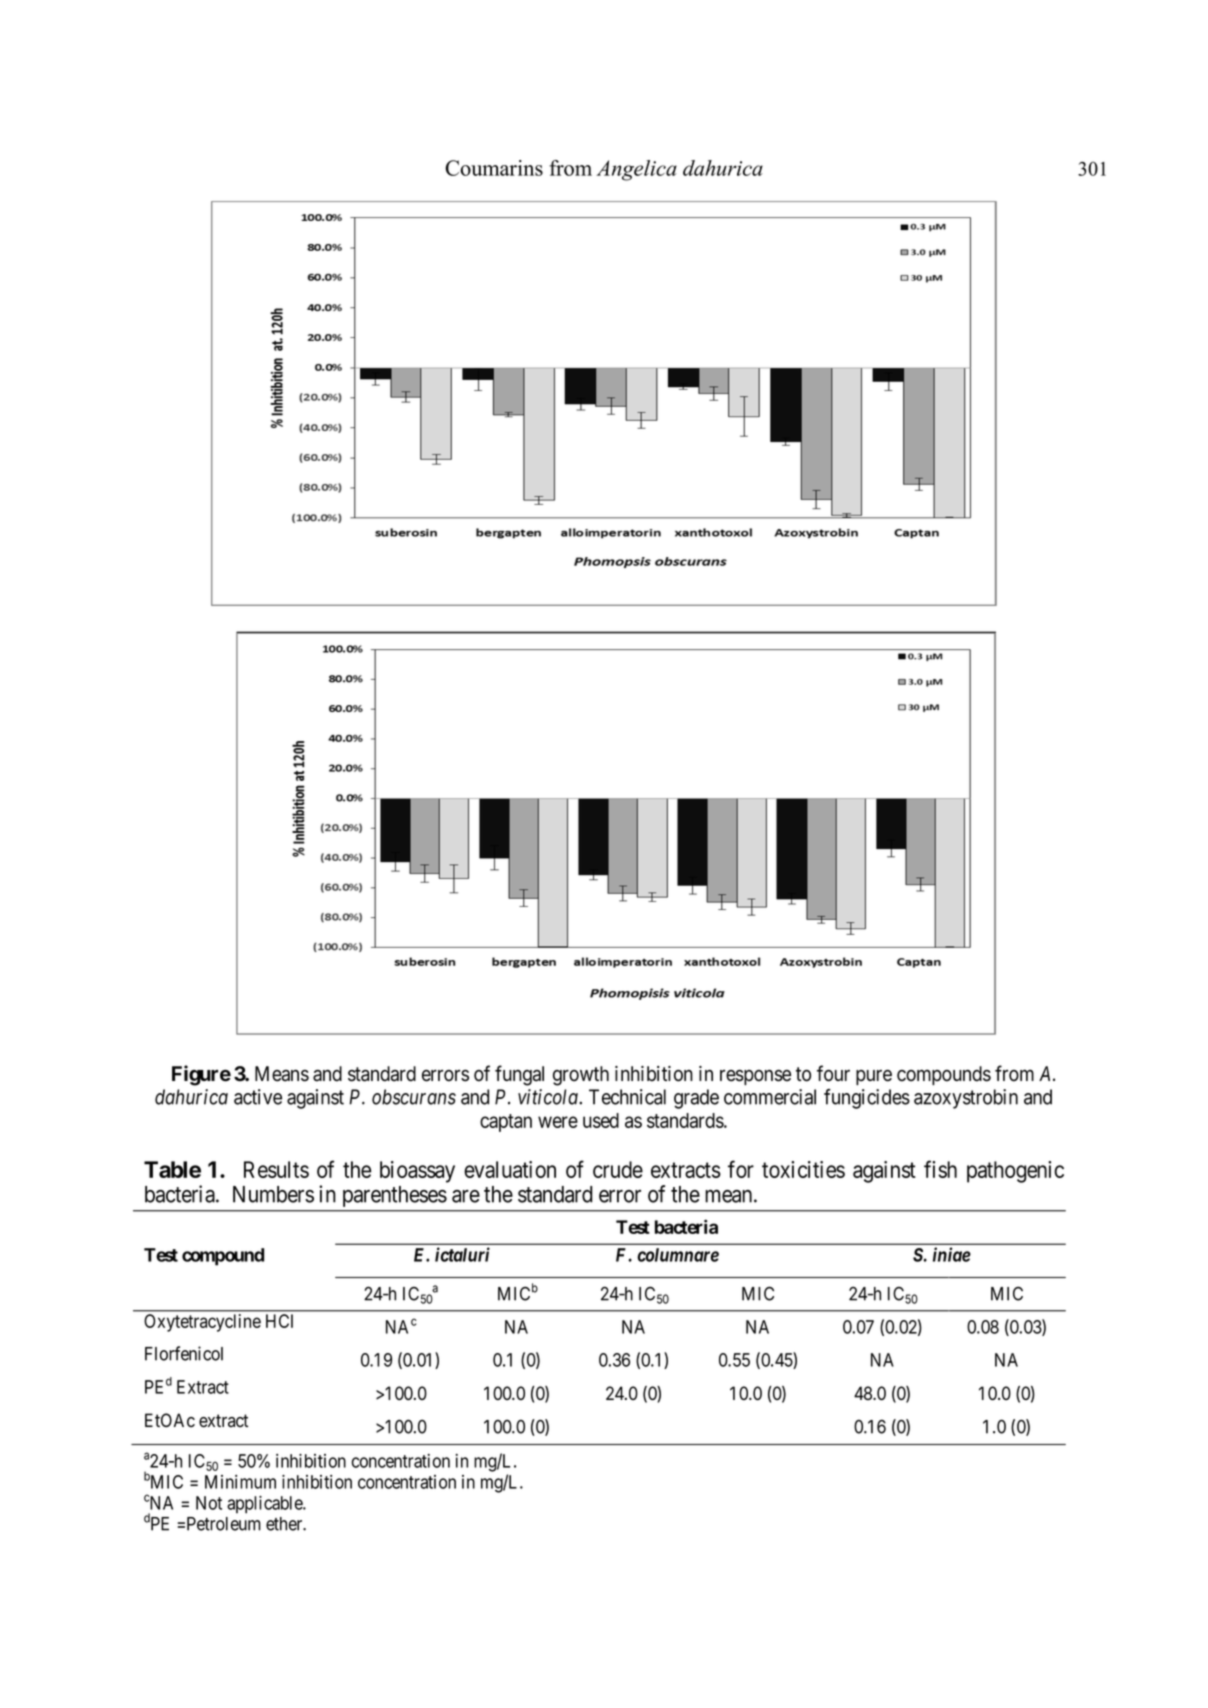 The image size is (1208, 1708). Describe the element at coordinates (833, 1073) in the screenshot. I see `four` at that location.
